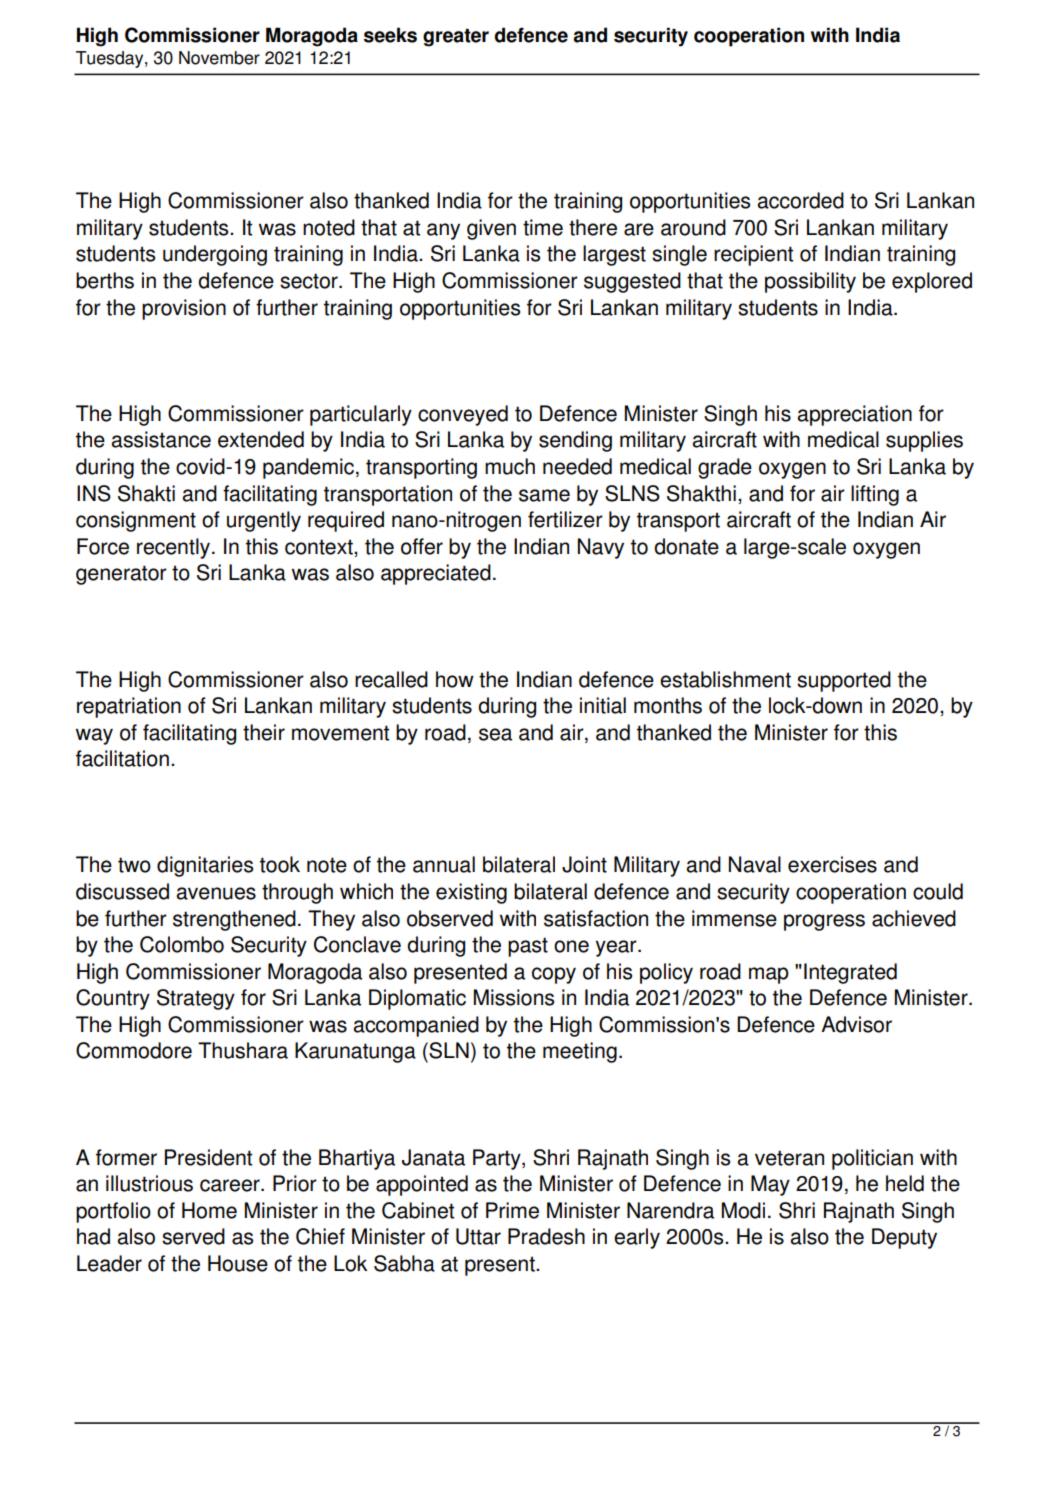 Image resolution: width=1054 pixels, height=1491 pixels. I want to click on Home, so click(209, 1210).
